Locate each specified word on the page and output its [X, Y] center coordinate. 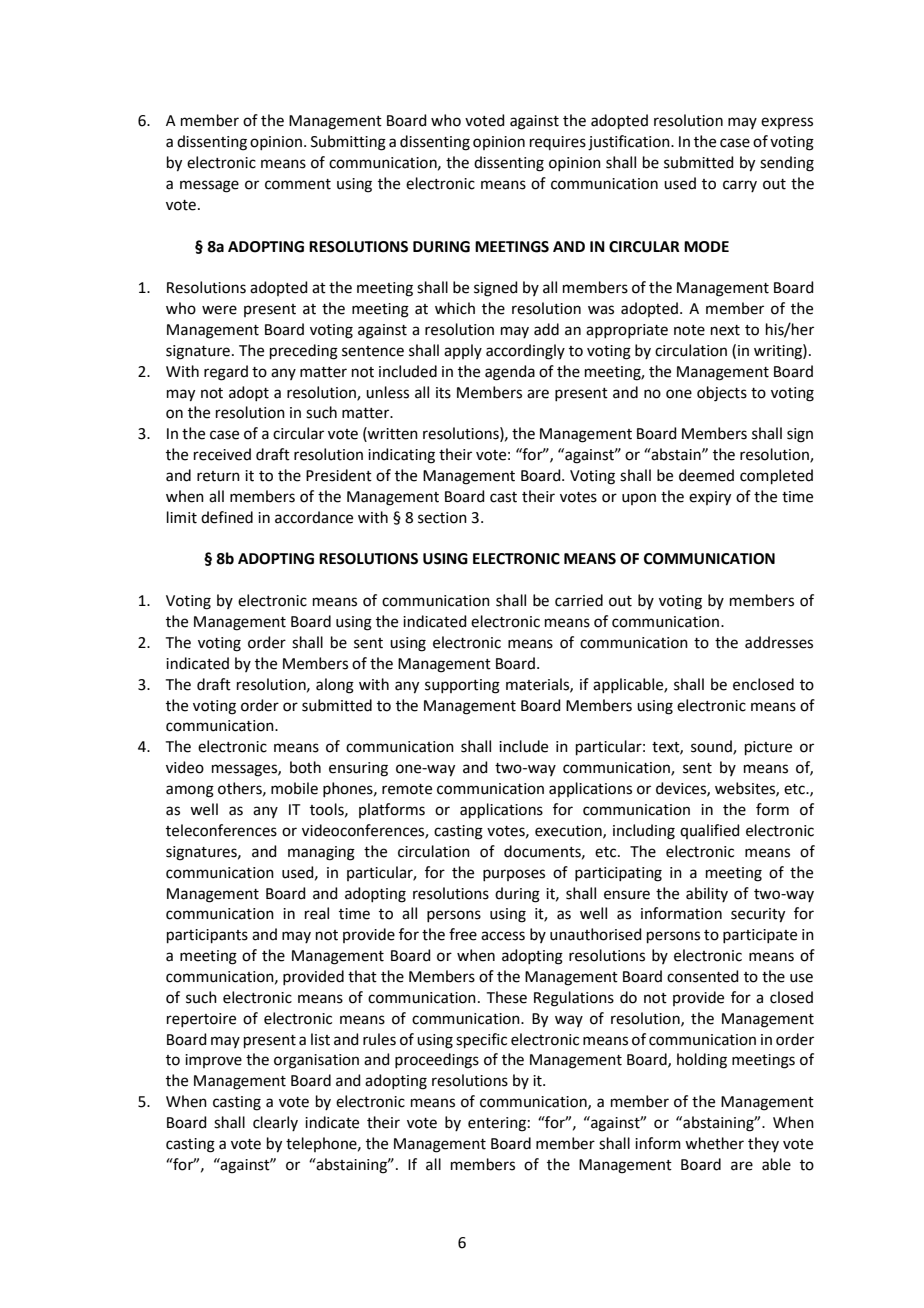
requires [558, 143]
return [218, 476]
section [442, 518]
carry [740, 186]
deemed [706, 475]
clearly [275, 1123]
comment [298, 184]
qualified [710, 831]
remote [407, 789]
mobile [294, 788]
